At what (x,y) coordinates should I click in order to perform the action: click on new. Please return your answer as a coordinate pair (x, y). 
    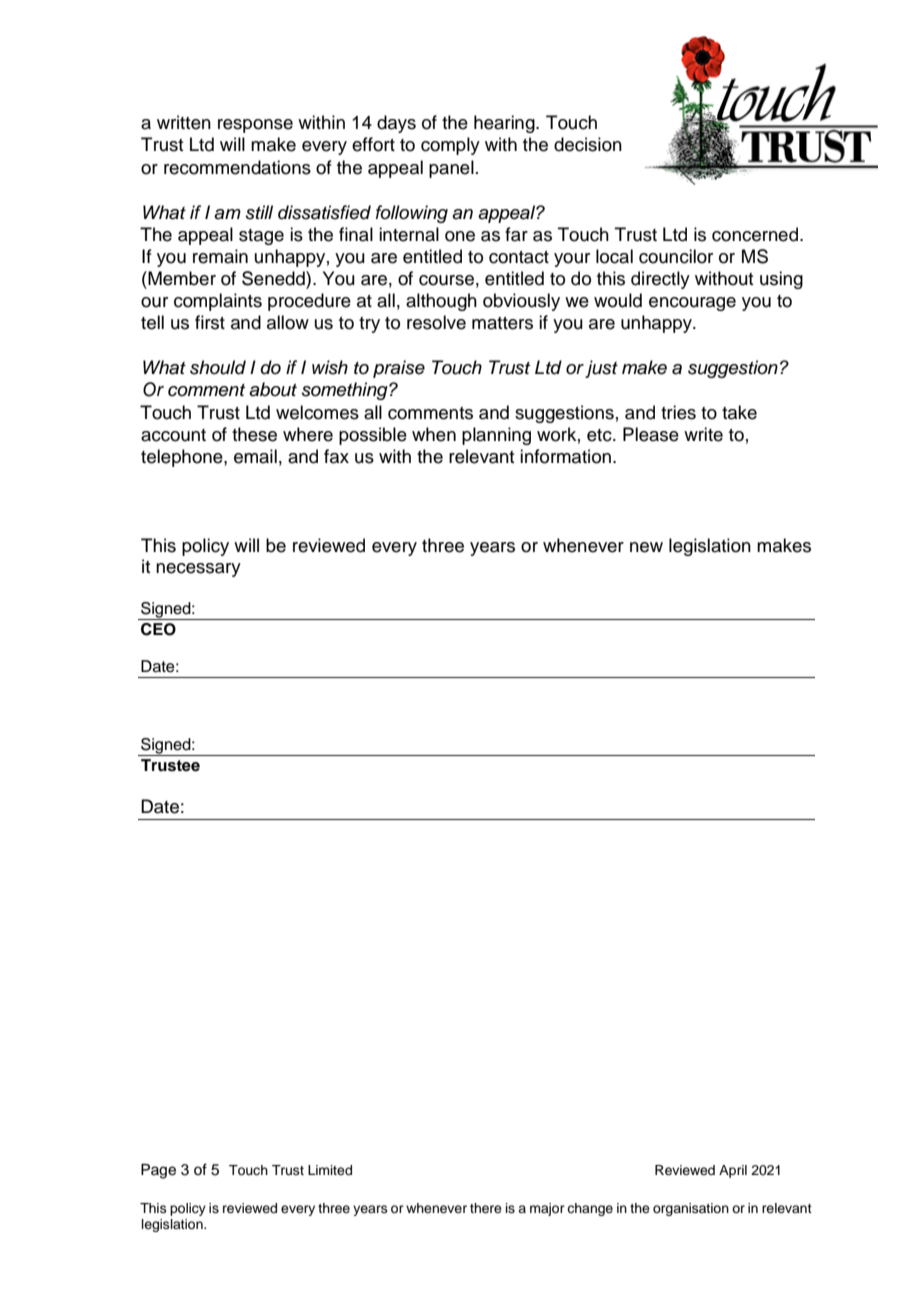
    Looking at the image, I should click on (646, 547).
